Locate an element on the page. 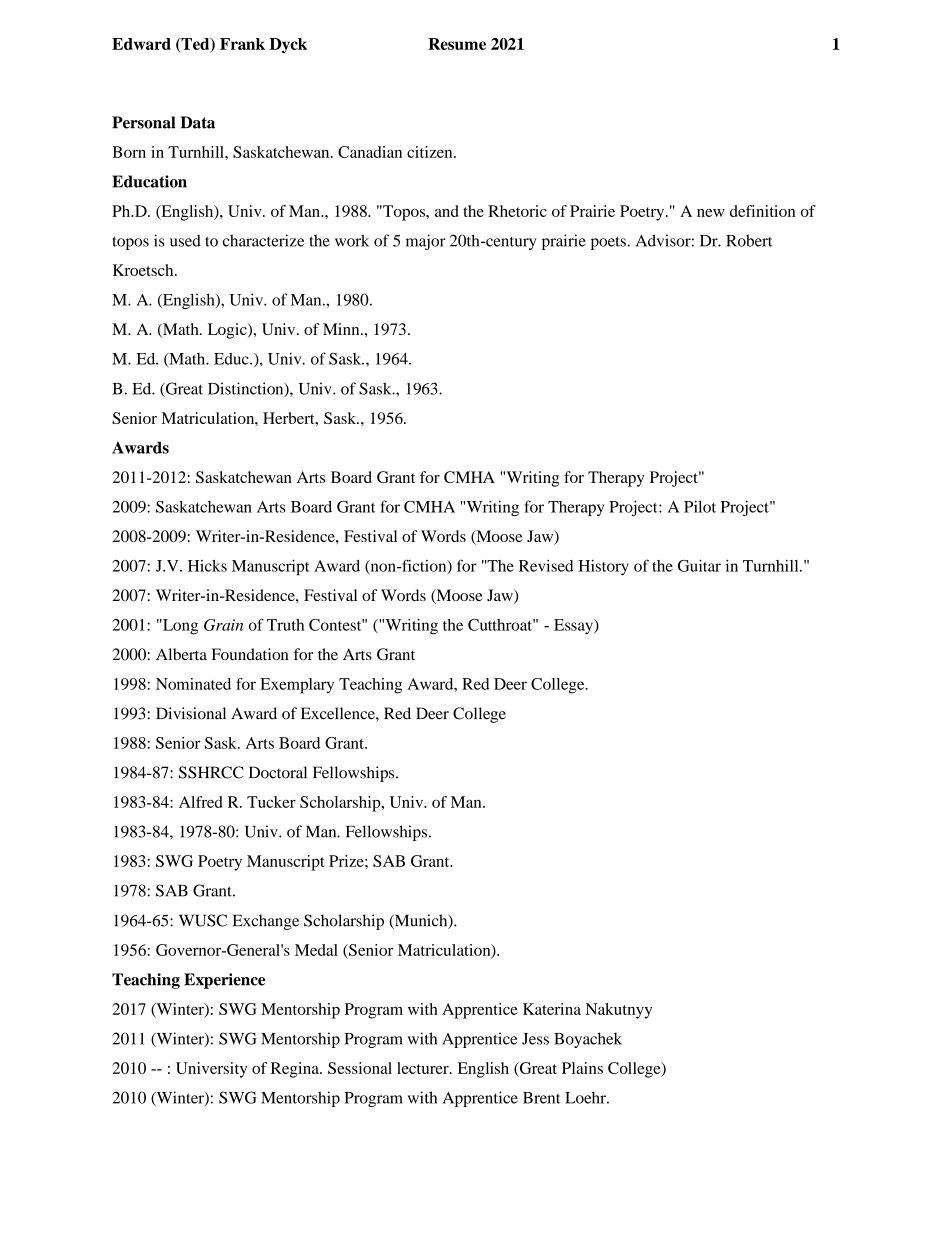  Frank is located at coordinates (242, 44).
